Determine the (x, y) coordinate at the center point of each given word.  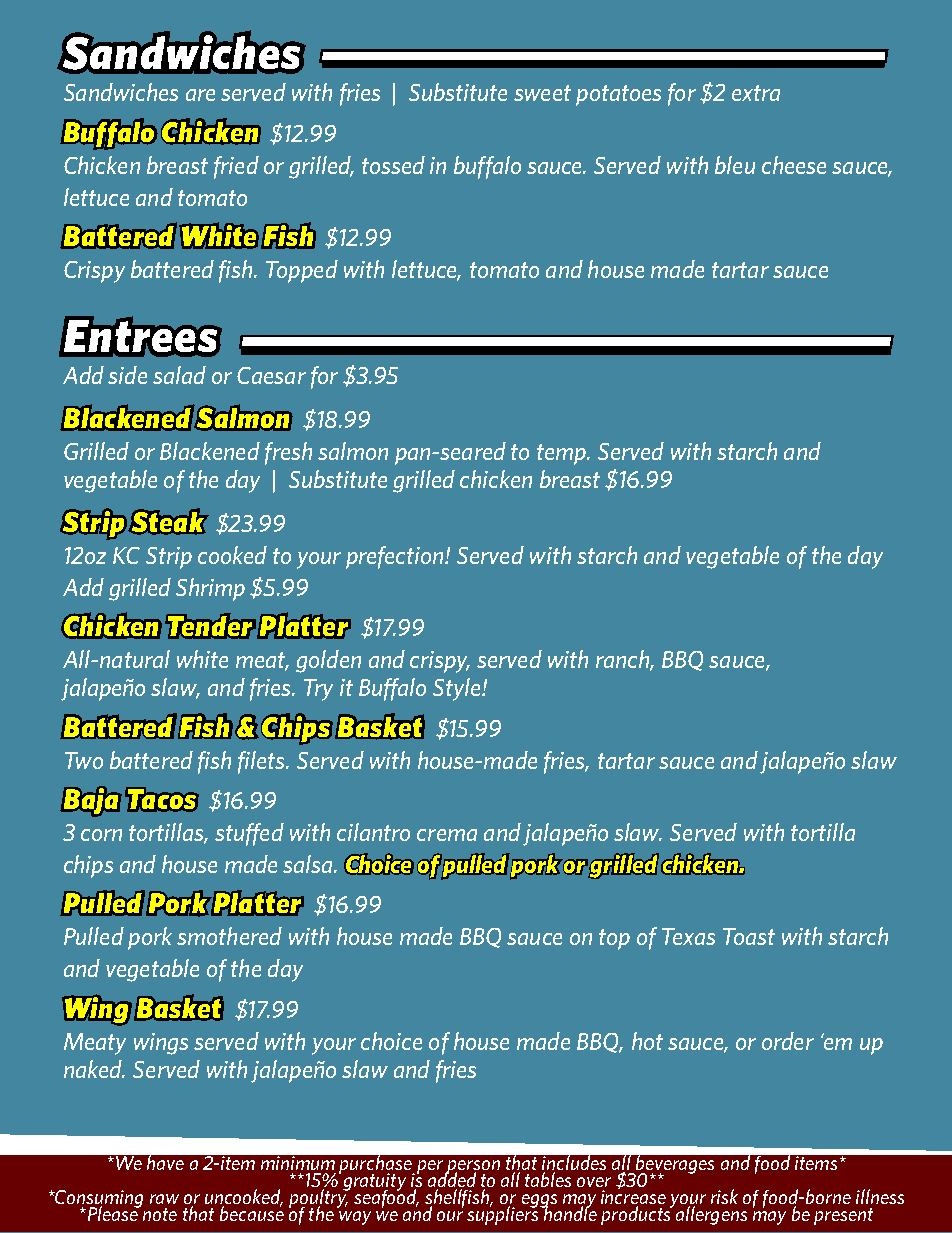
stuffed (249, 834)
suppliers (504, 1214)
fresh (288, 453)
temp (562, 454)
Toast (749, 936)
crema (447, 835)
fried (236, 167)
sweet (542, 93)
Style (458, 689)
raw (164, 1199)
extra (756, 93)
